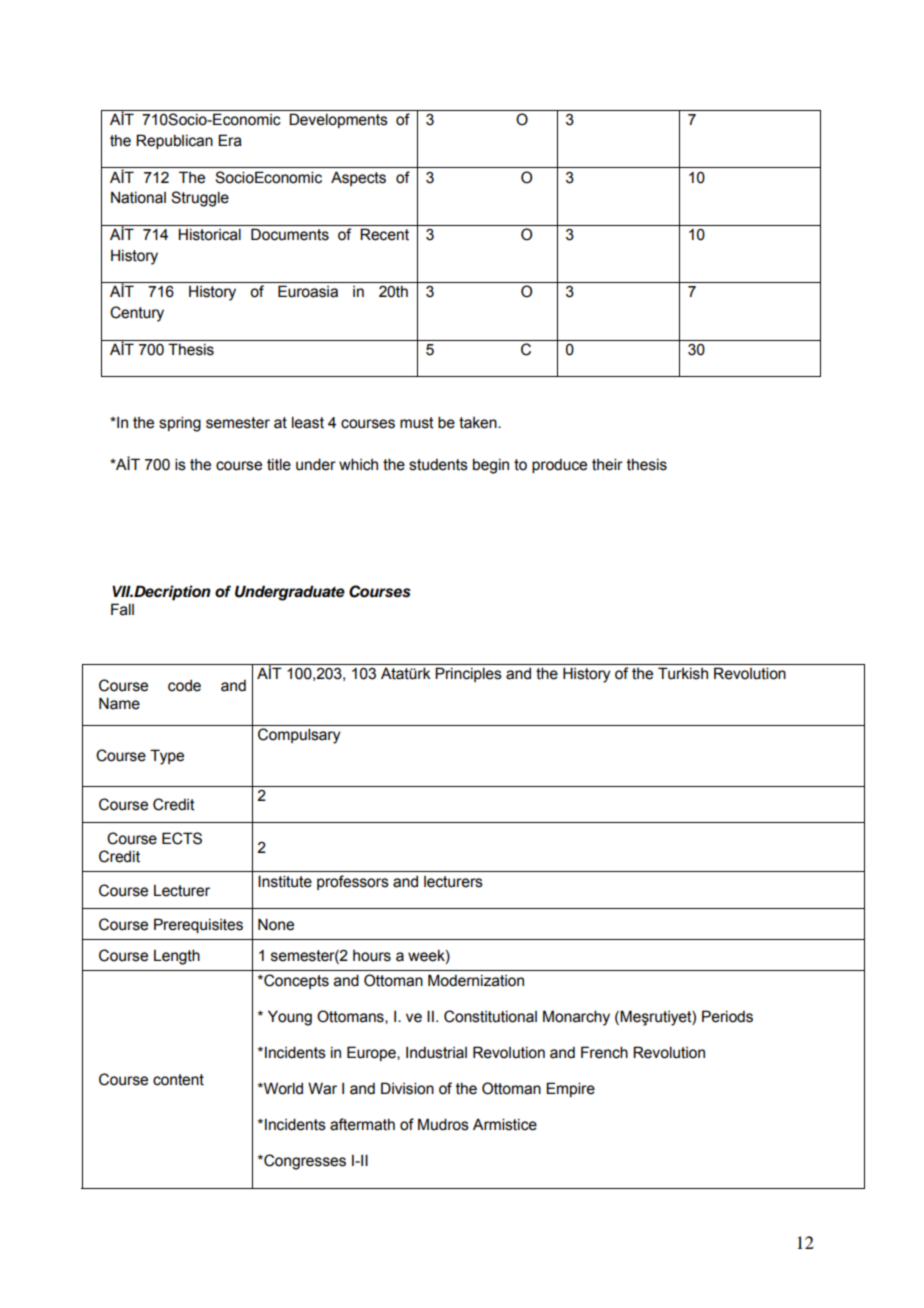  Describe the element at coordinates (174, 141) in the screenshot. I see `Republican` at that location.
